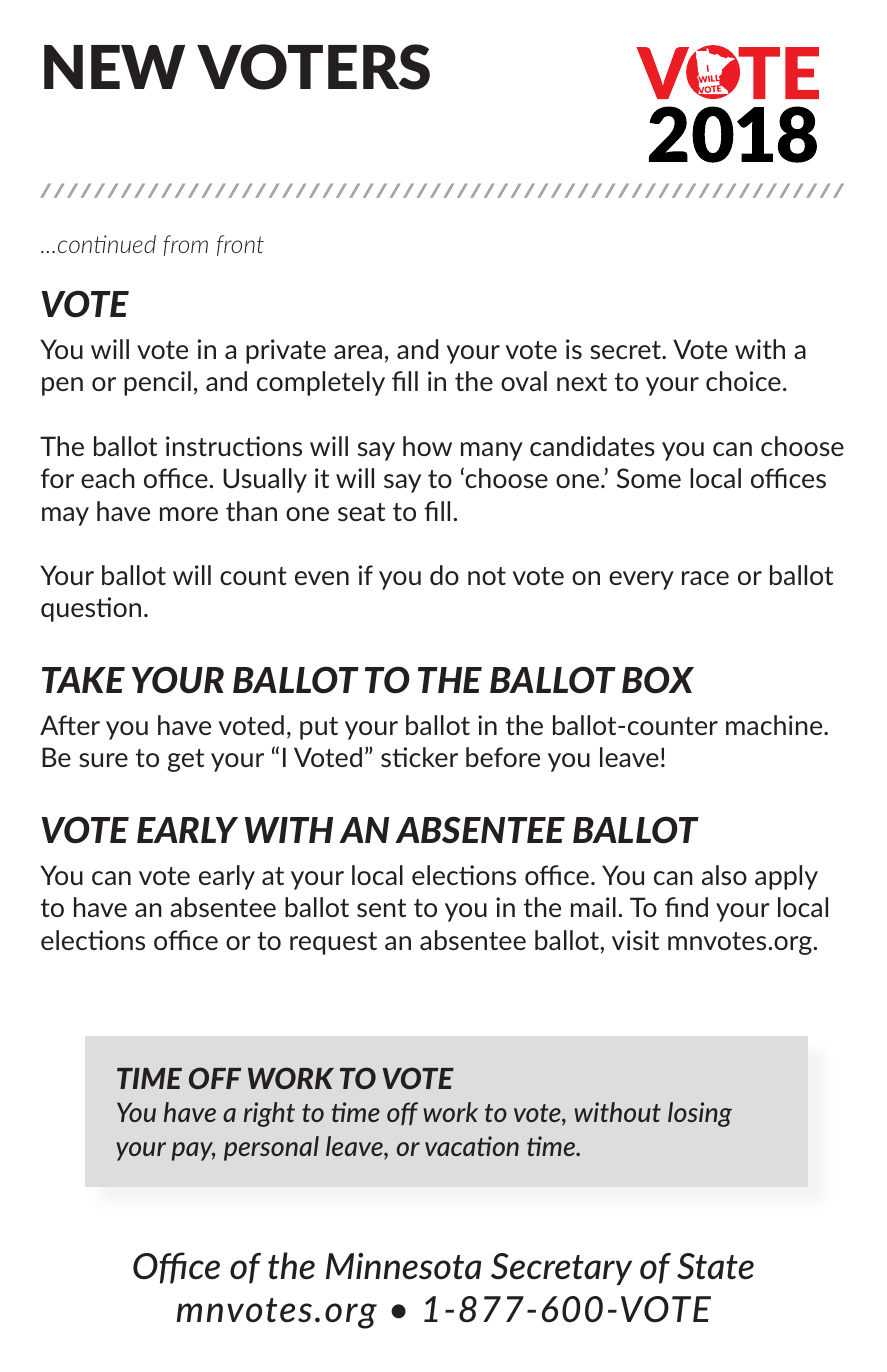 The height and width of the screenshot is (1372, 887). What do you see at coordinates (658, 680) in the screenshot?
I see `box` at bounding box center [658, 680].
